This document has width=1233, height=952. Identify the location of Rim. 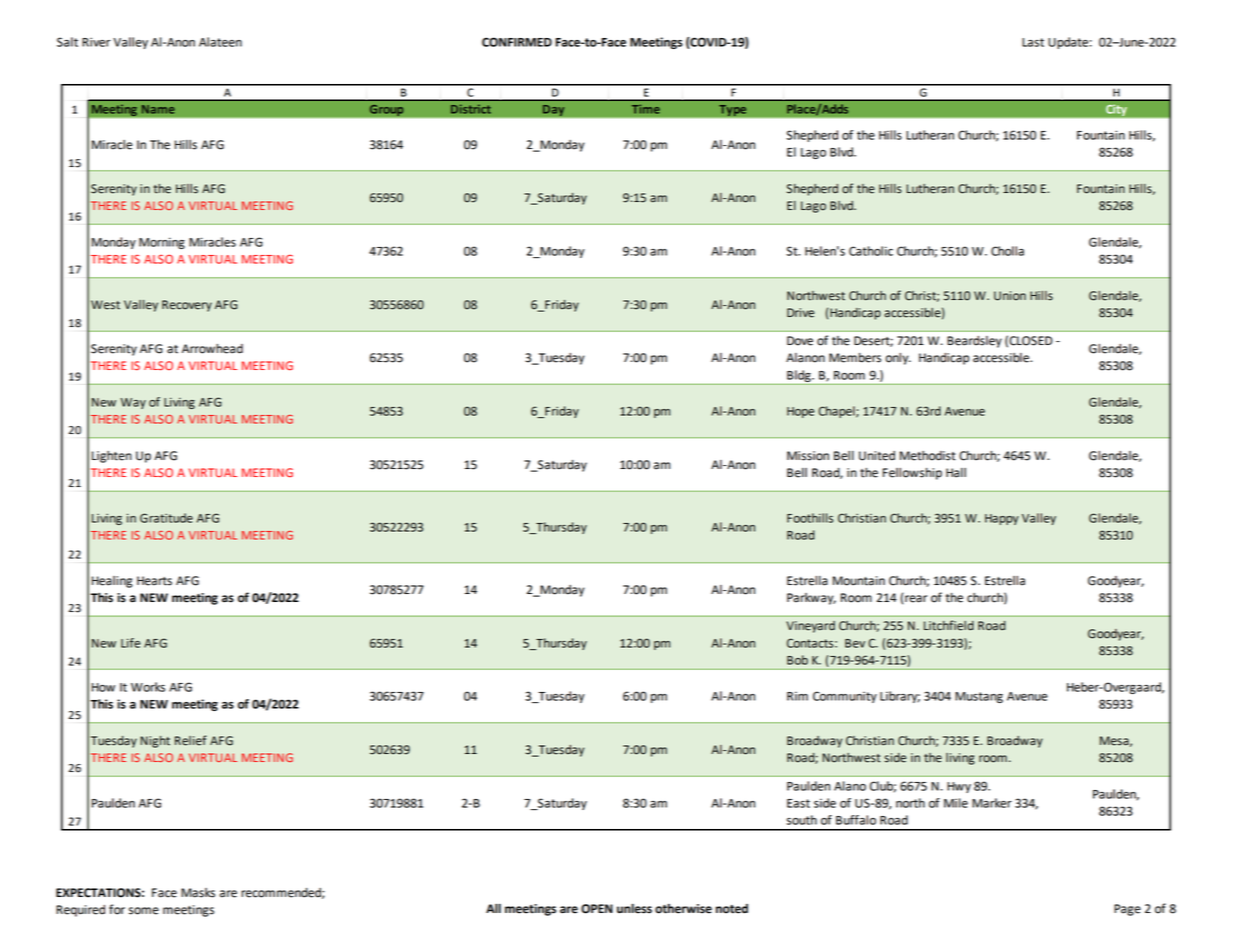
(797, 696).
